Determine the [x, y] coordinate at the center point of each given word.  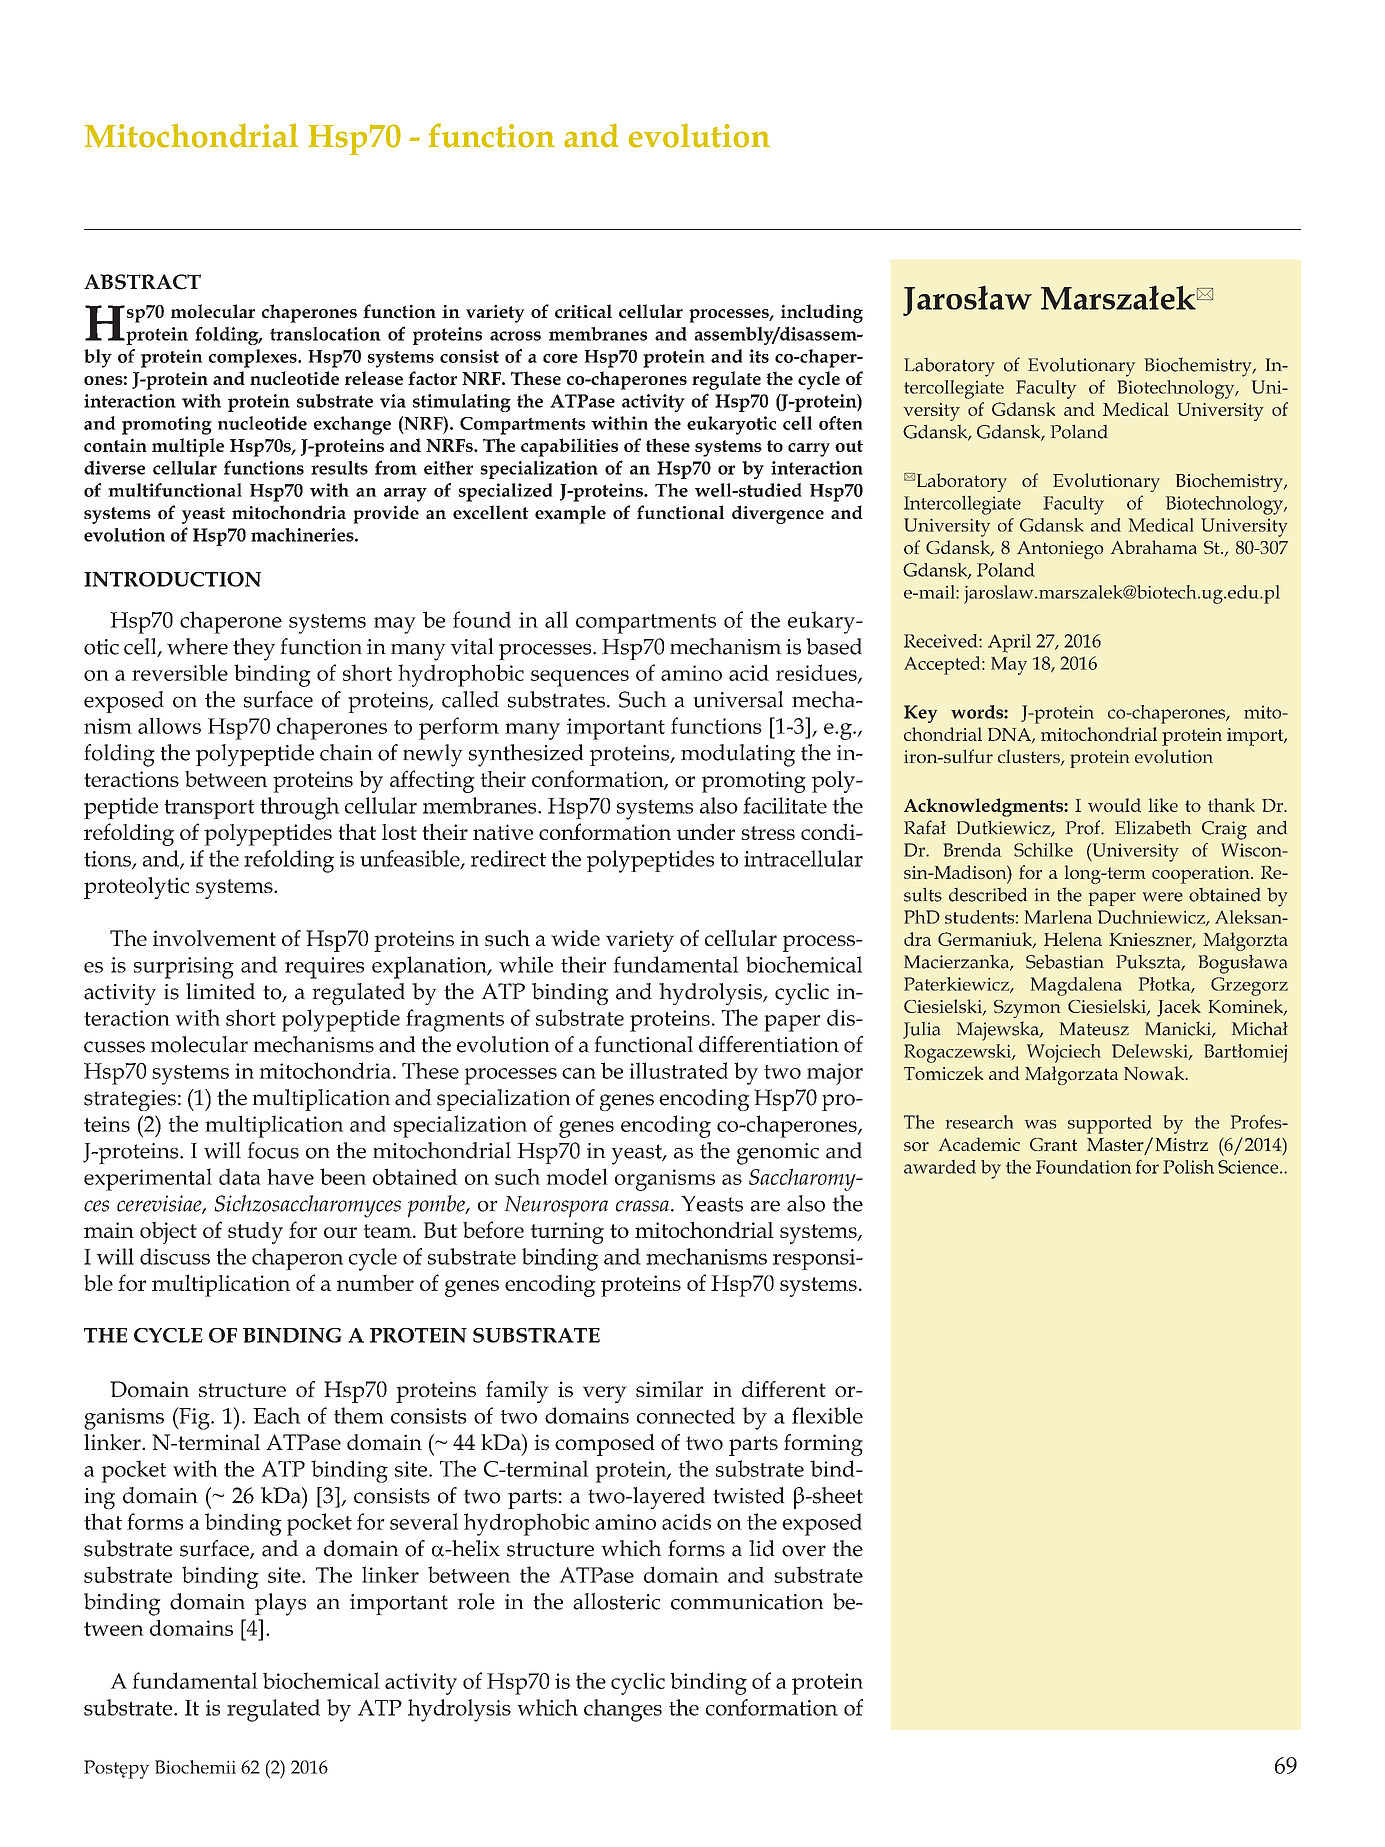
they [254, 649]
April [1009, 643]
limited [221, 991]
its [759, 356]
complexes [254, 358]
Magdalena [1076, 986]
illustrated [679, 1070]
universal [738, 699]
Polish [1188, 1167]
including [822, 313]
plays [280, 1604]
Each [277, 1415]
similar [669, 1389]
